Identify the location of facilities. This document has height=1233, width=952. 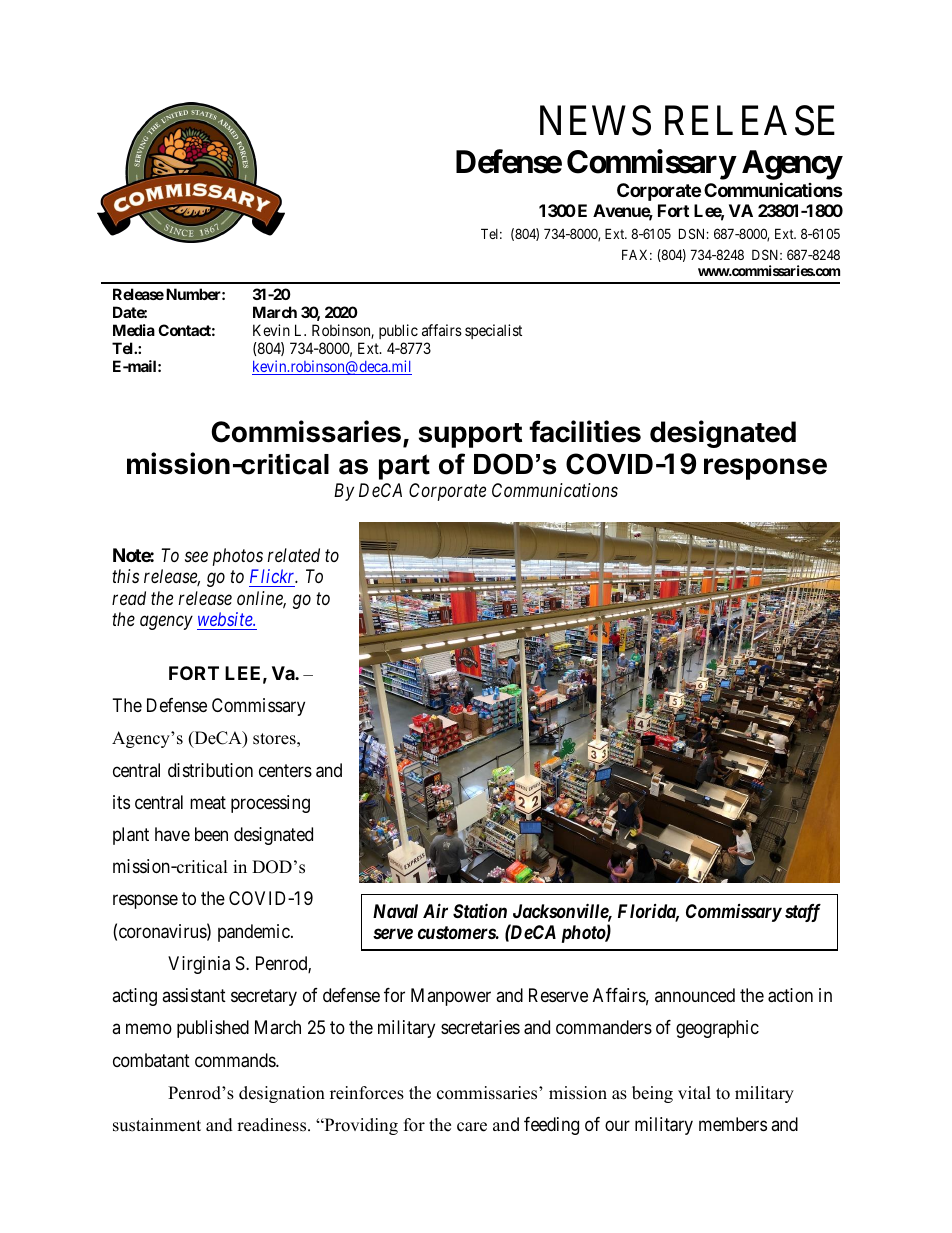
(585, 431).
